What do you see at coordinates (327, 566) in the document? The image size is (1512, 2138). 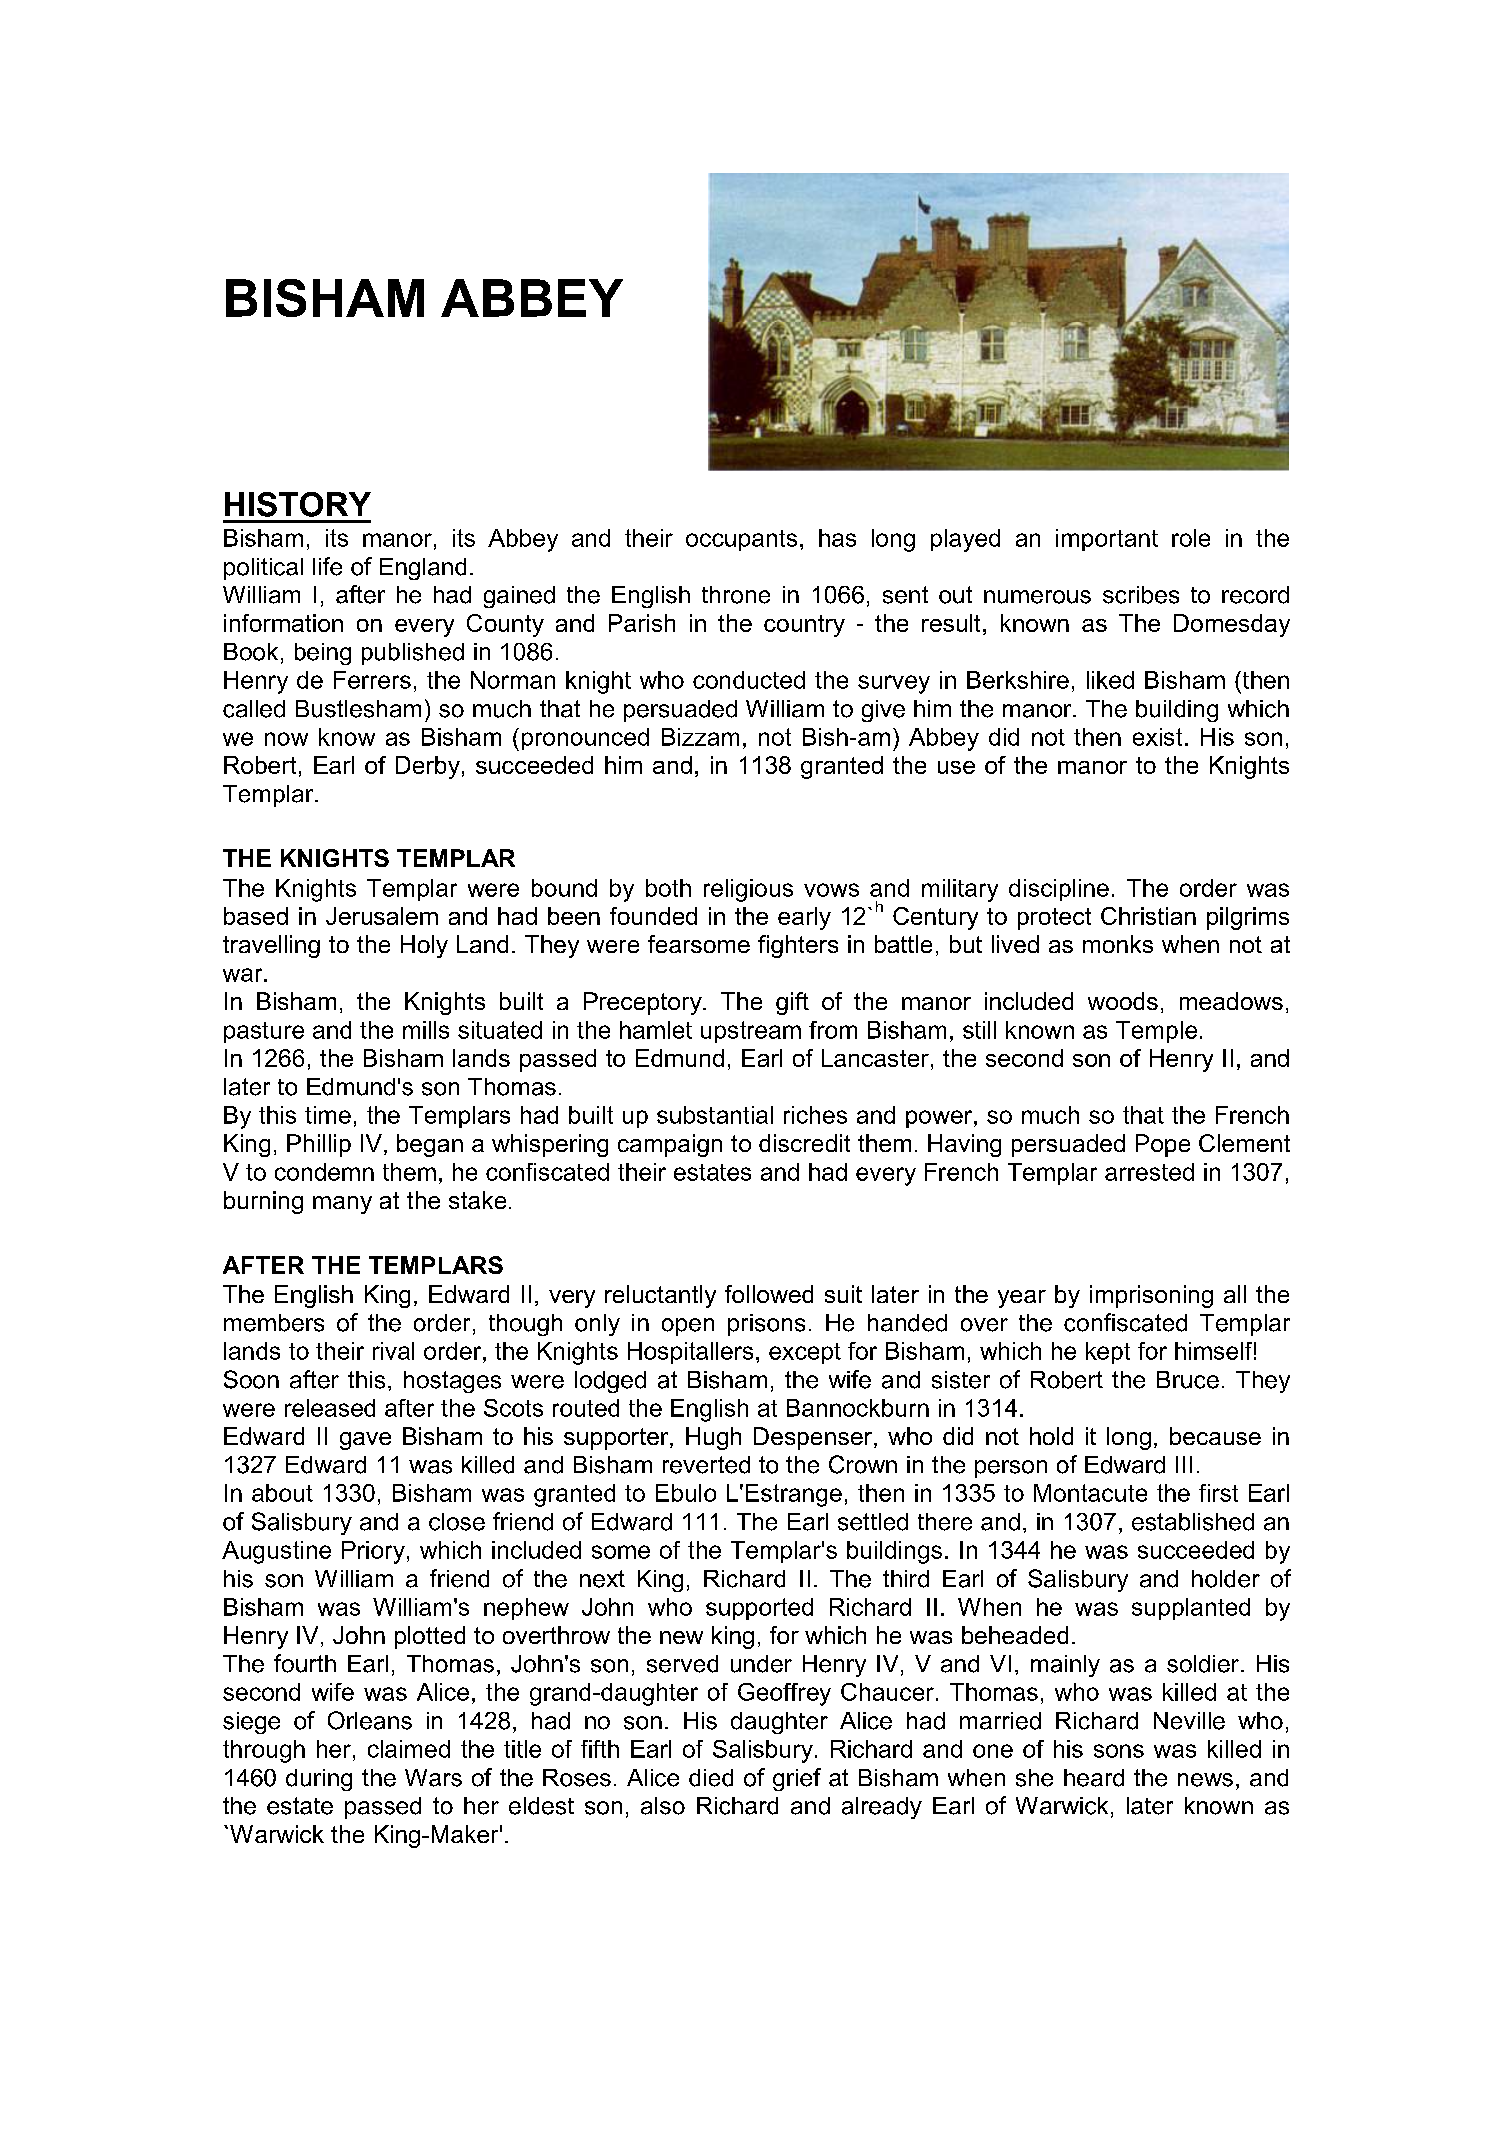 I see `life` at bounding box center [327, 566].
